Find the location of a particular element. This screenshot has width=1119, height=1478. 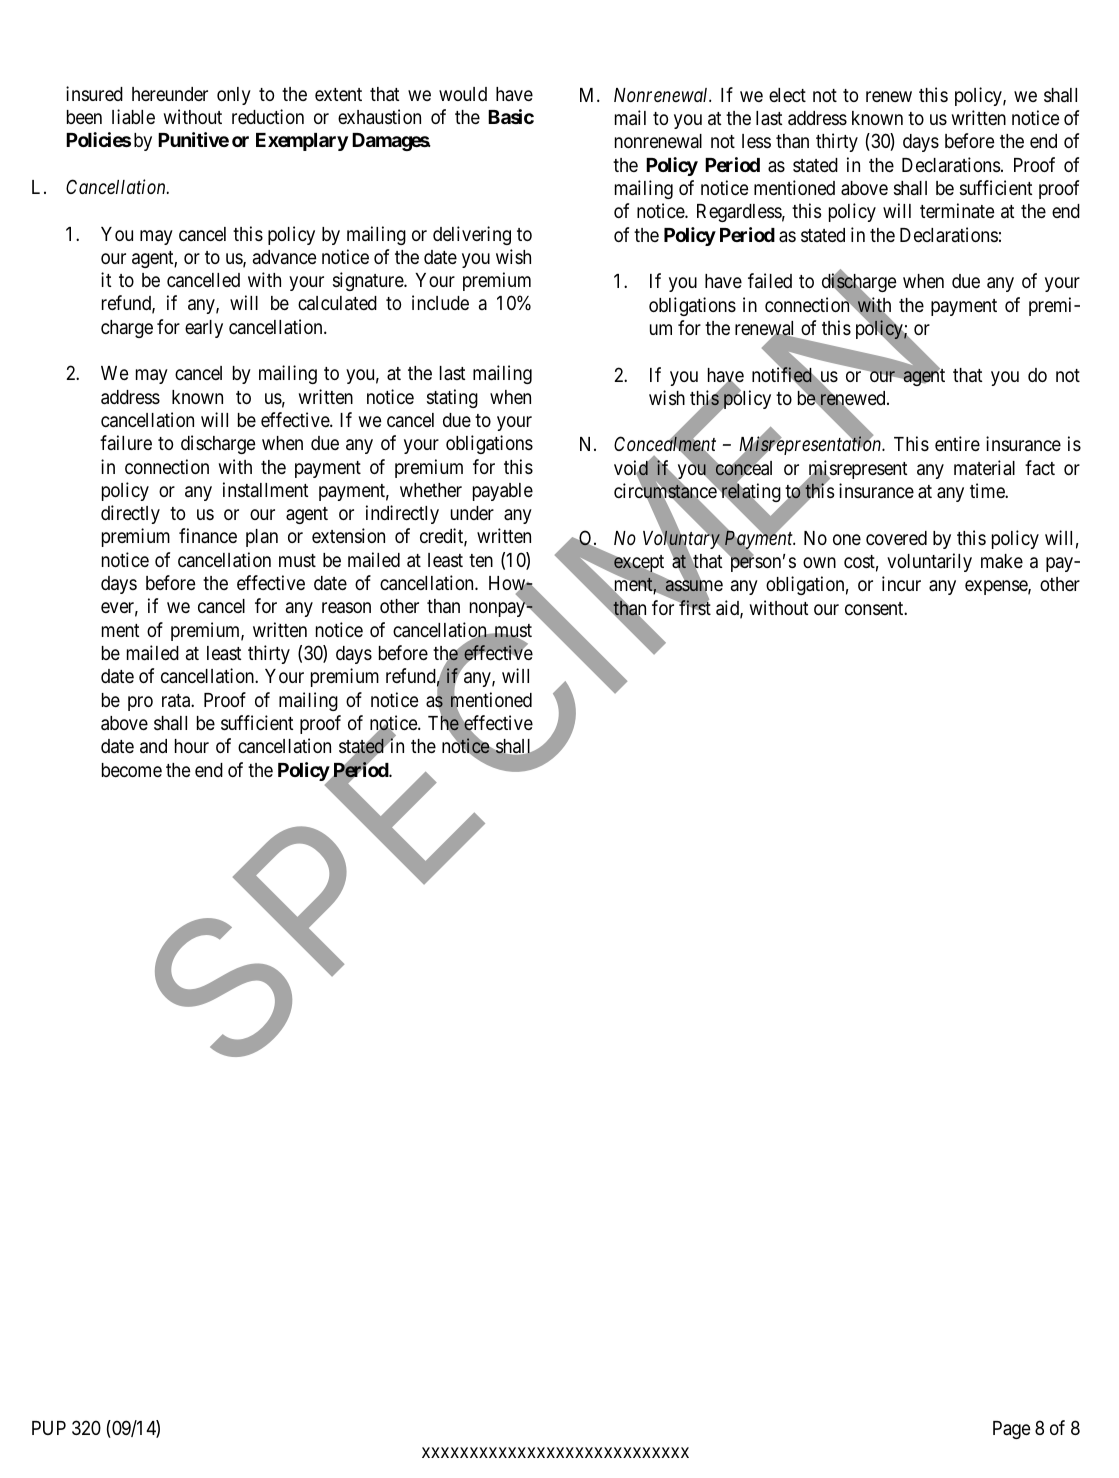

terminate is located at coordinates (957, 210).
